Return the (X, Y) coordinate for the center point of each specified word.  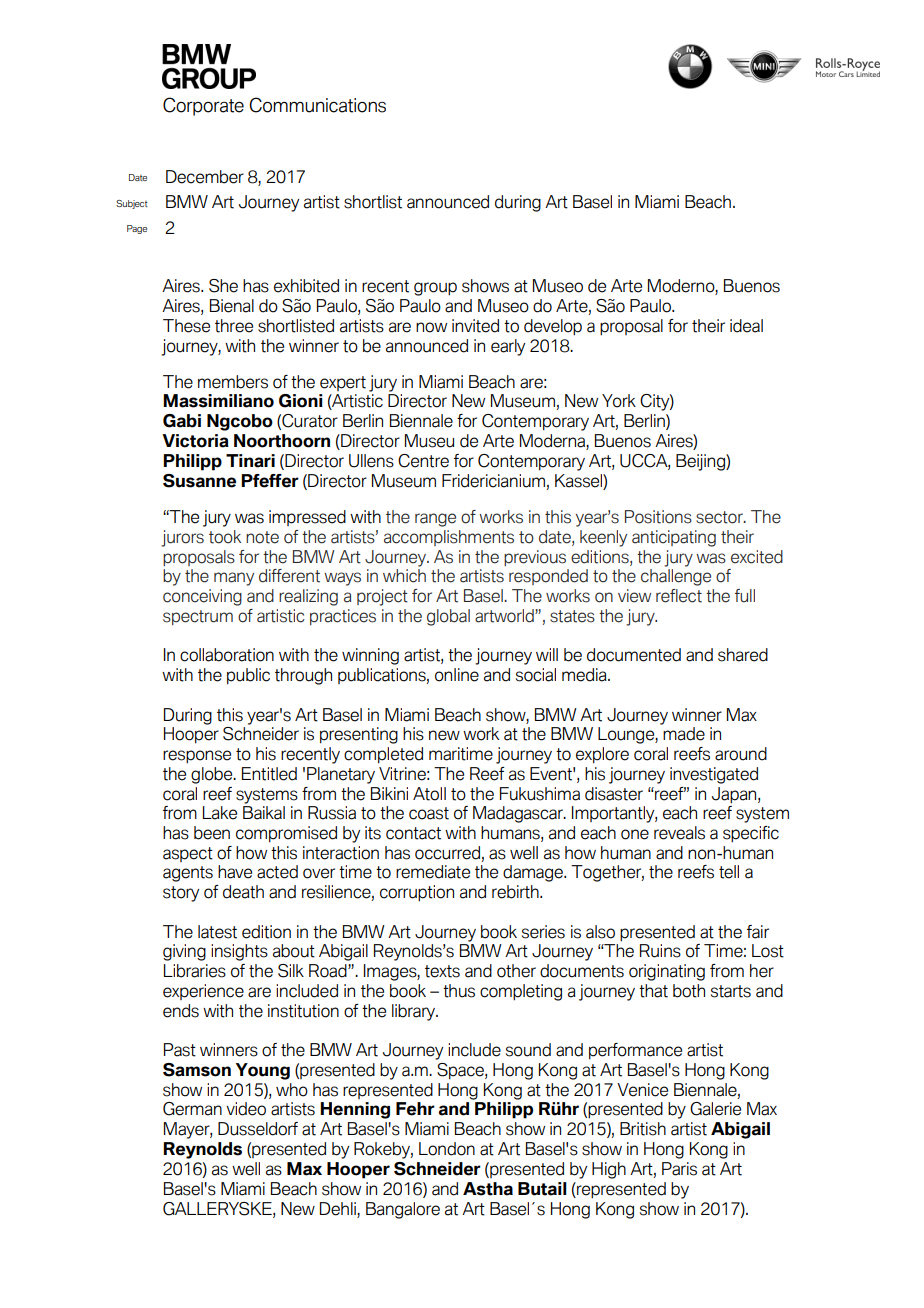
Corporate (203, 106)
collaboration (227, 655)
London (447, 1149)
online (457, 675)
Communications (317, 105)
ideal (746, 326)
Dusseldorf (258, 1129)
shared (743, 655)
